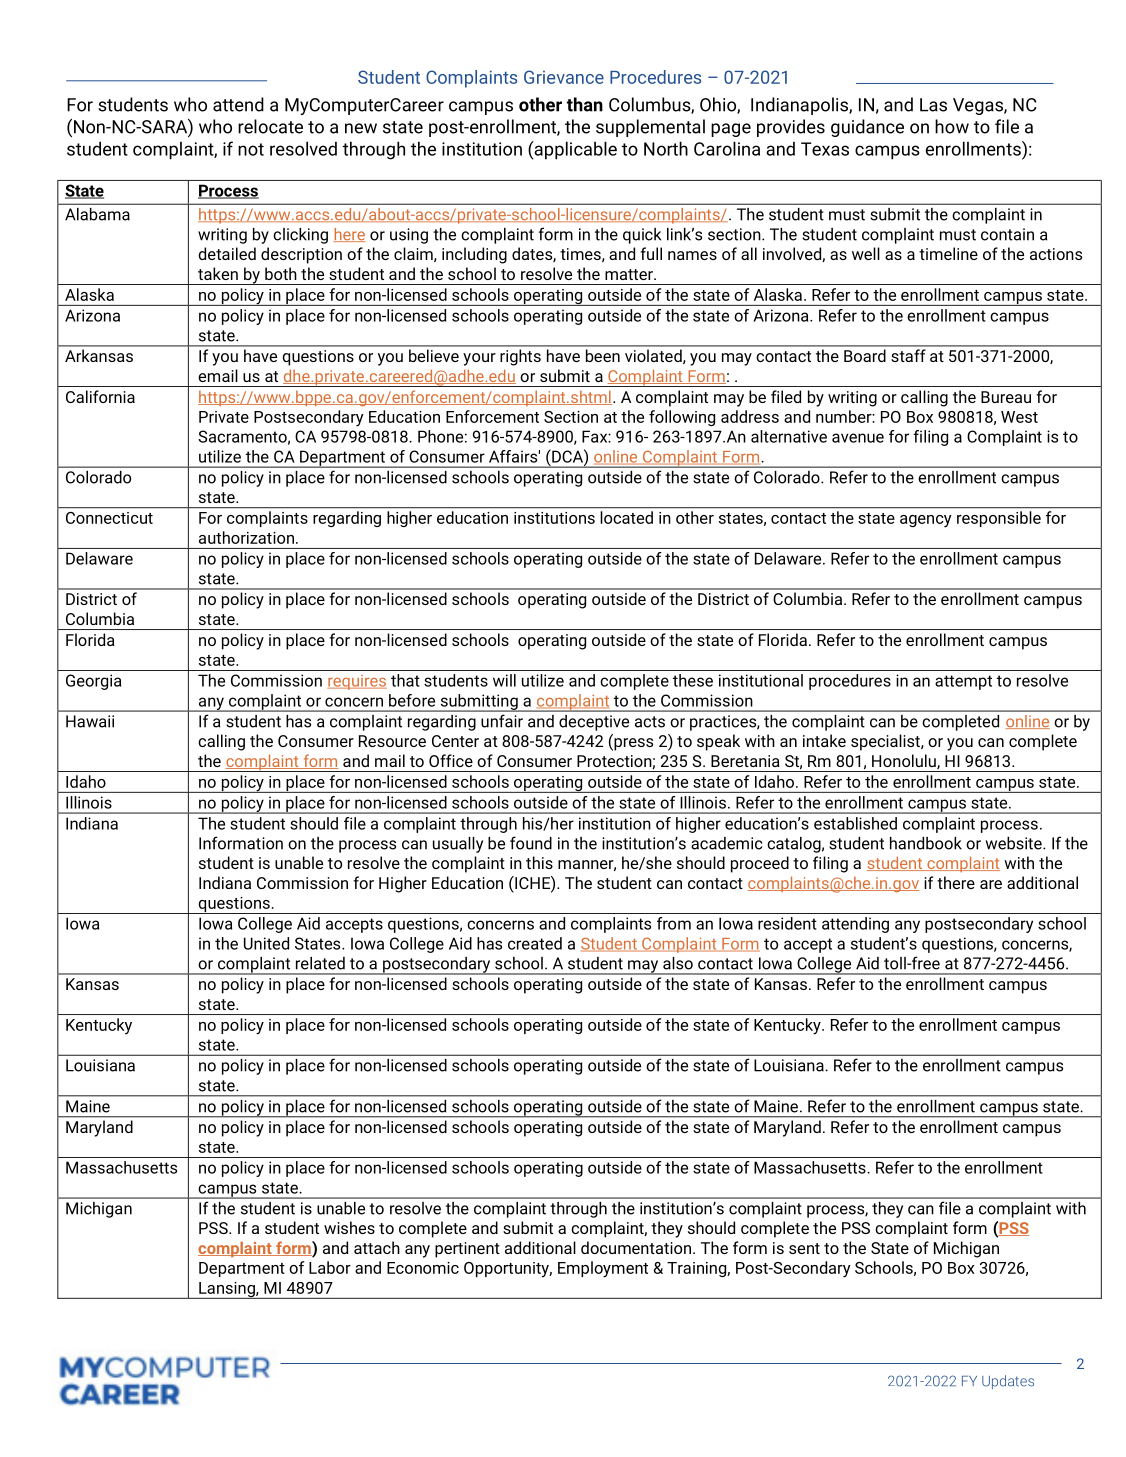 This screenshot has width=1126, height=1457. I want to click on United, so click(266, 943).
